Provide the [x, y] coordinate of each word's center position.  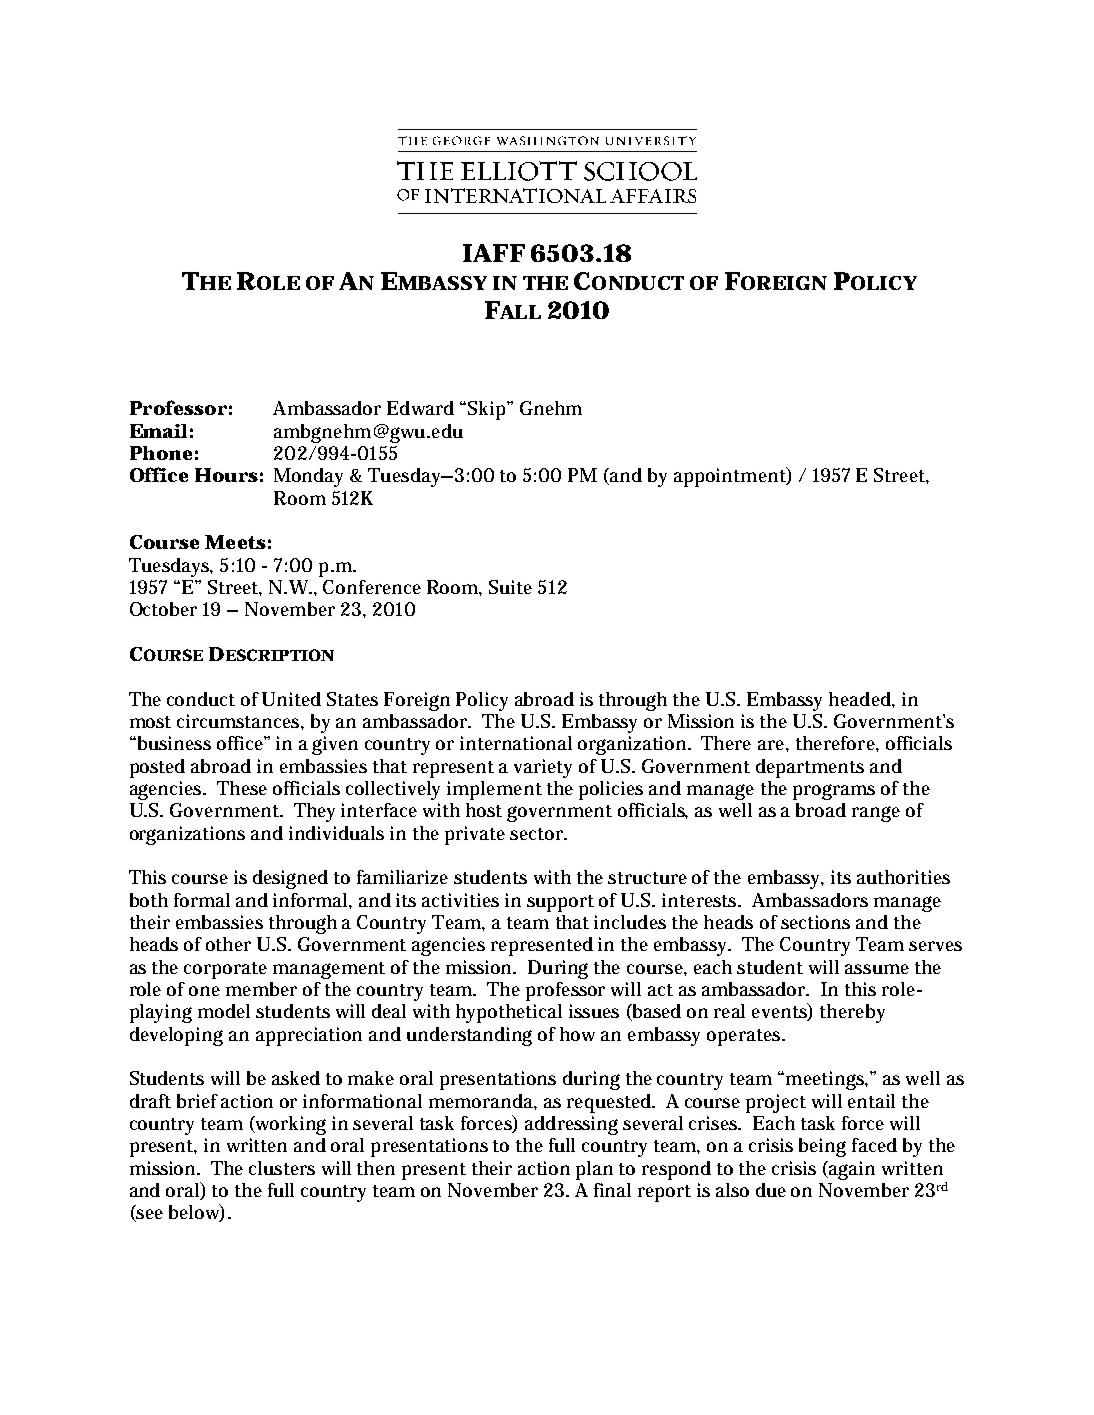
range [876, 814]
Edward [420, 408]
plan [594, 1170]
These [242, 788]
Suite [510, 587]
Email [158, 431]
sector [538, 834]
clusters [282, 1168]
